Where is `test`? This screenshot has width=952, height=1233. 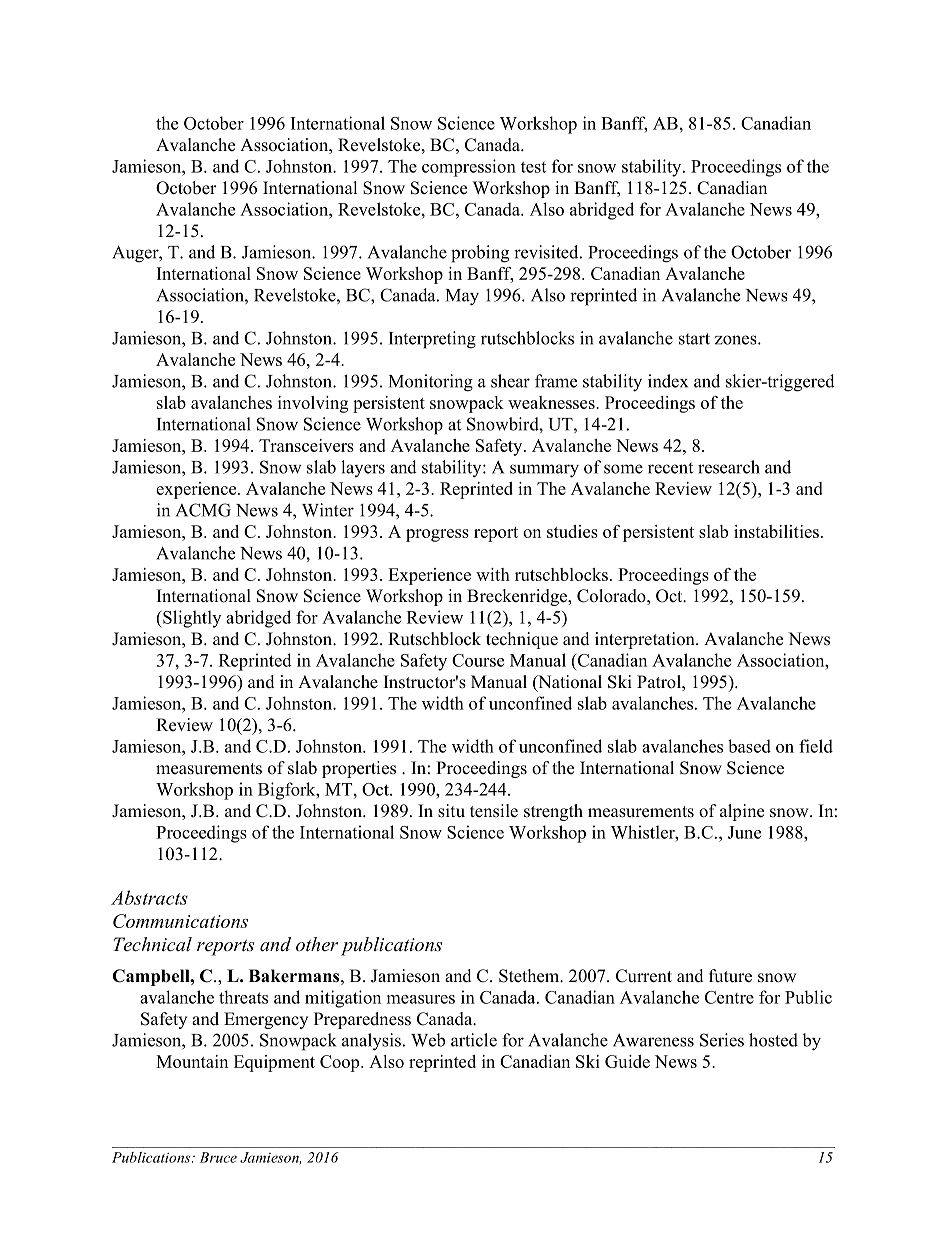
test is located at coordinates (533, 167).
